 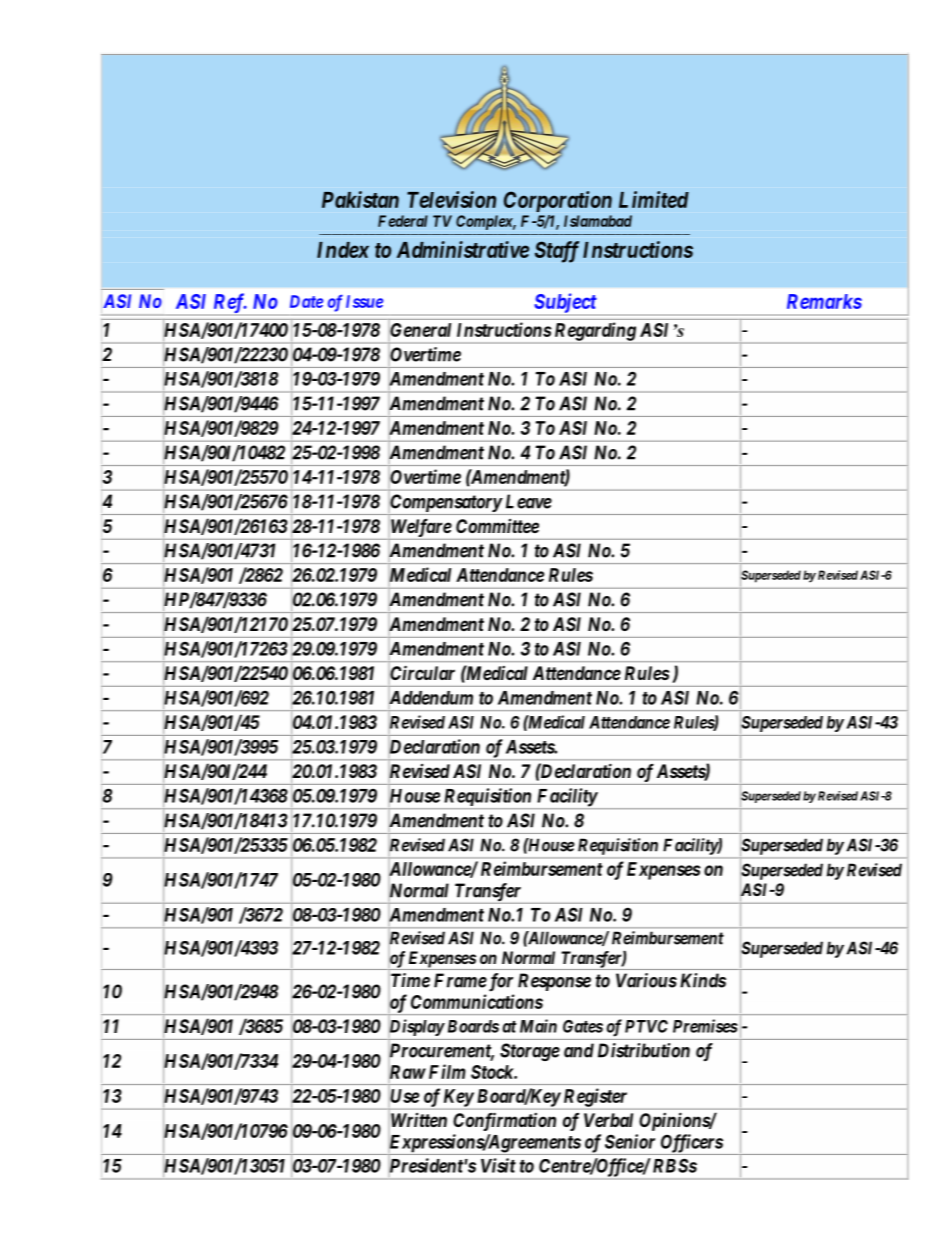 I want to click on Display, so click(x=417, y=1027).
